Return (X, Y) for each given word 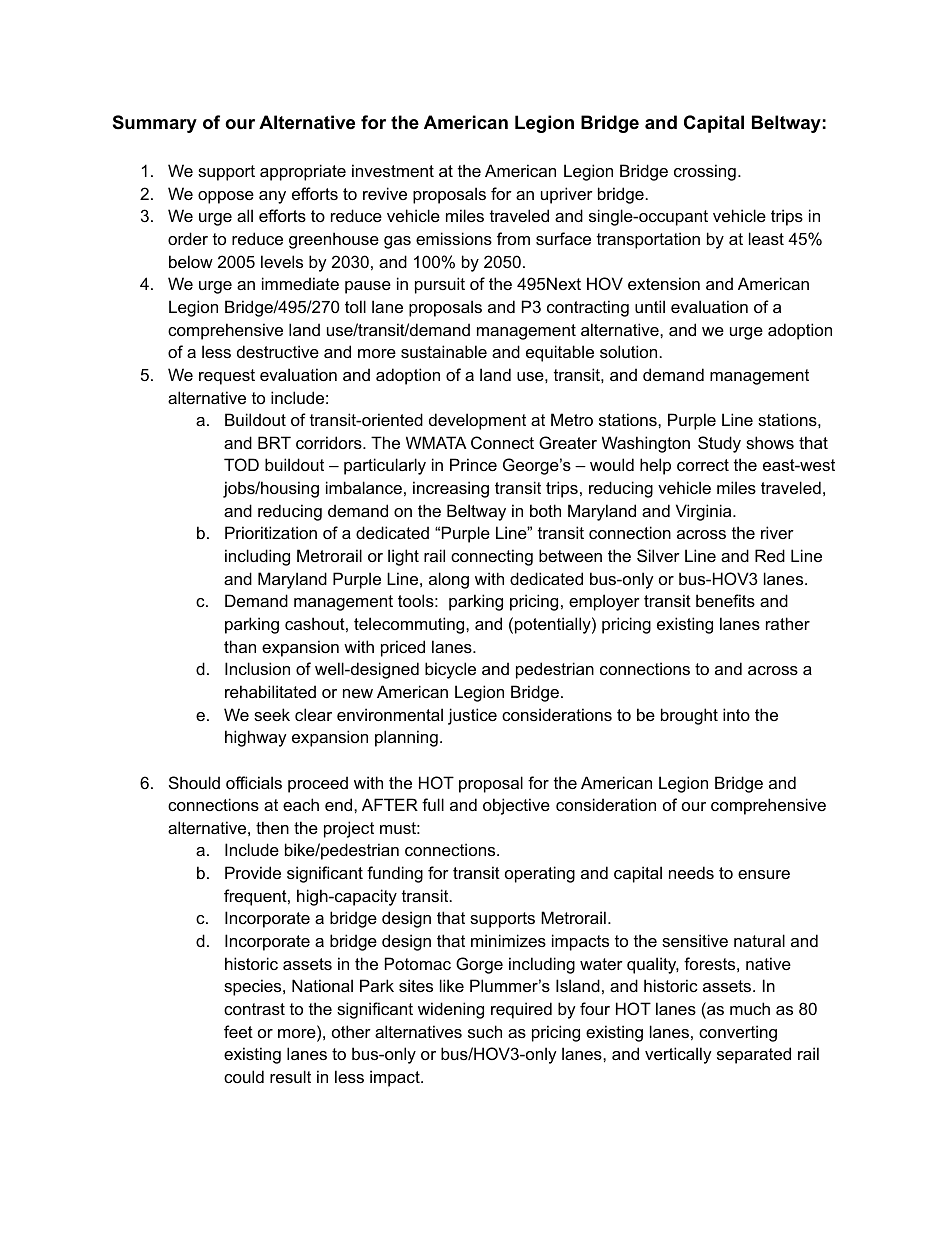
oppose (226, 197)
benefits (725, 600)
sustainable (444, 351)
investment (393, 170)
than (240, 646)
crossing (705, 172)
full (433, 804)
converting (738, 1033)
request (227, 377)
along (449, 580)
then (272, 827)
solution (628, 351)
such (485, 1031)
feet (238, 1031)
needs (691, 872)
